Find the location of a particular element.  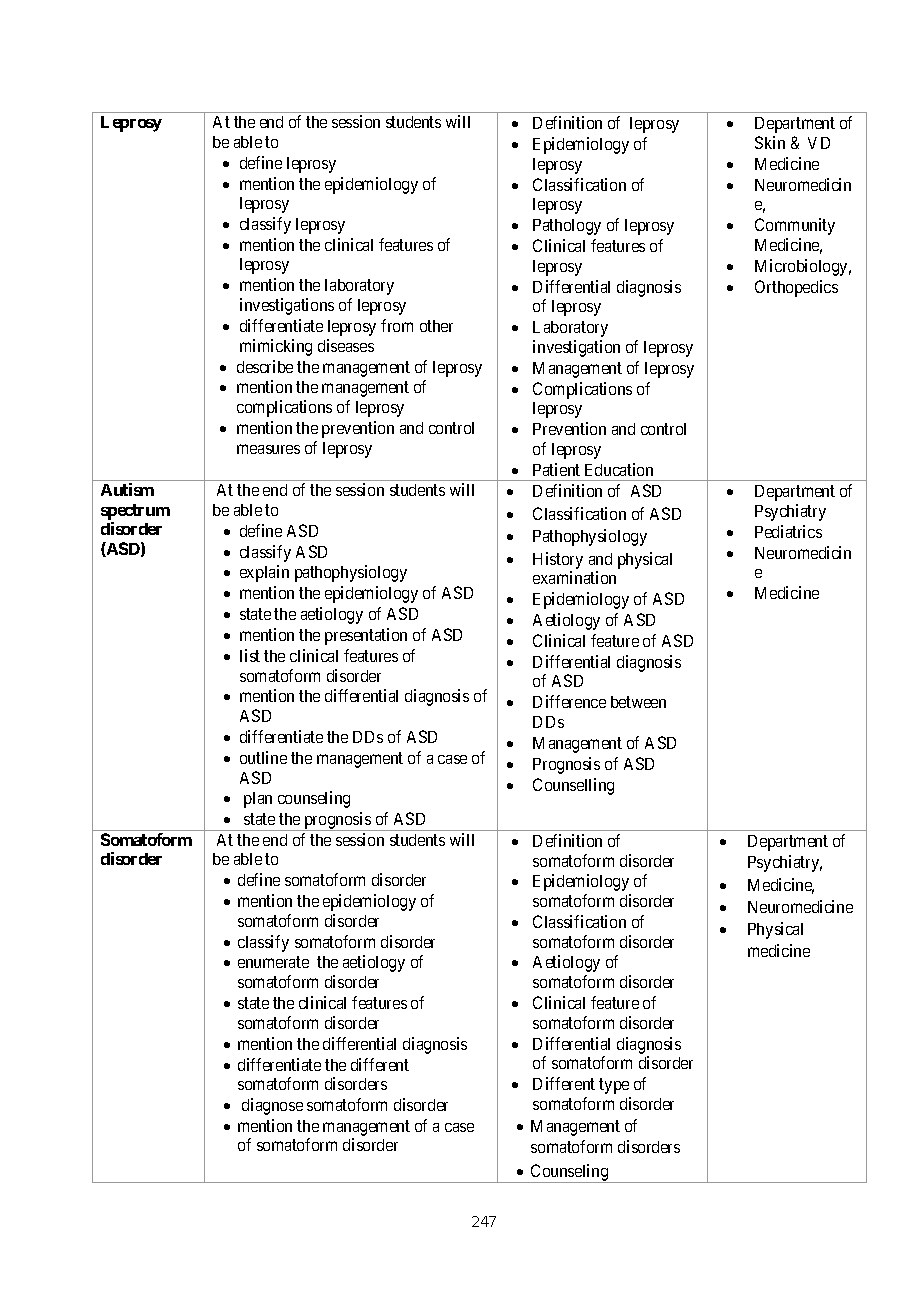

mimicking is located at coordinates (276, 347).
